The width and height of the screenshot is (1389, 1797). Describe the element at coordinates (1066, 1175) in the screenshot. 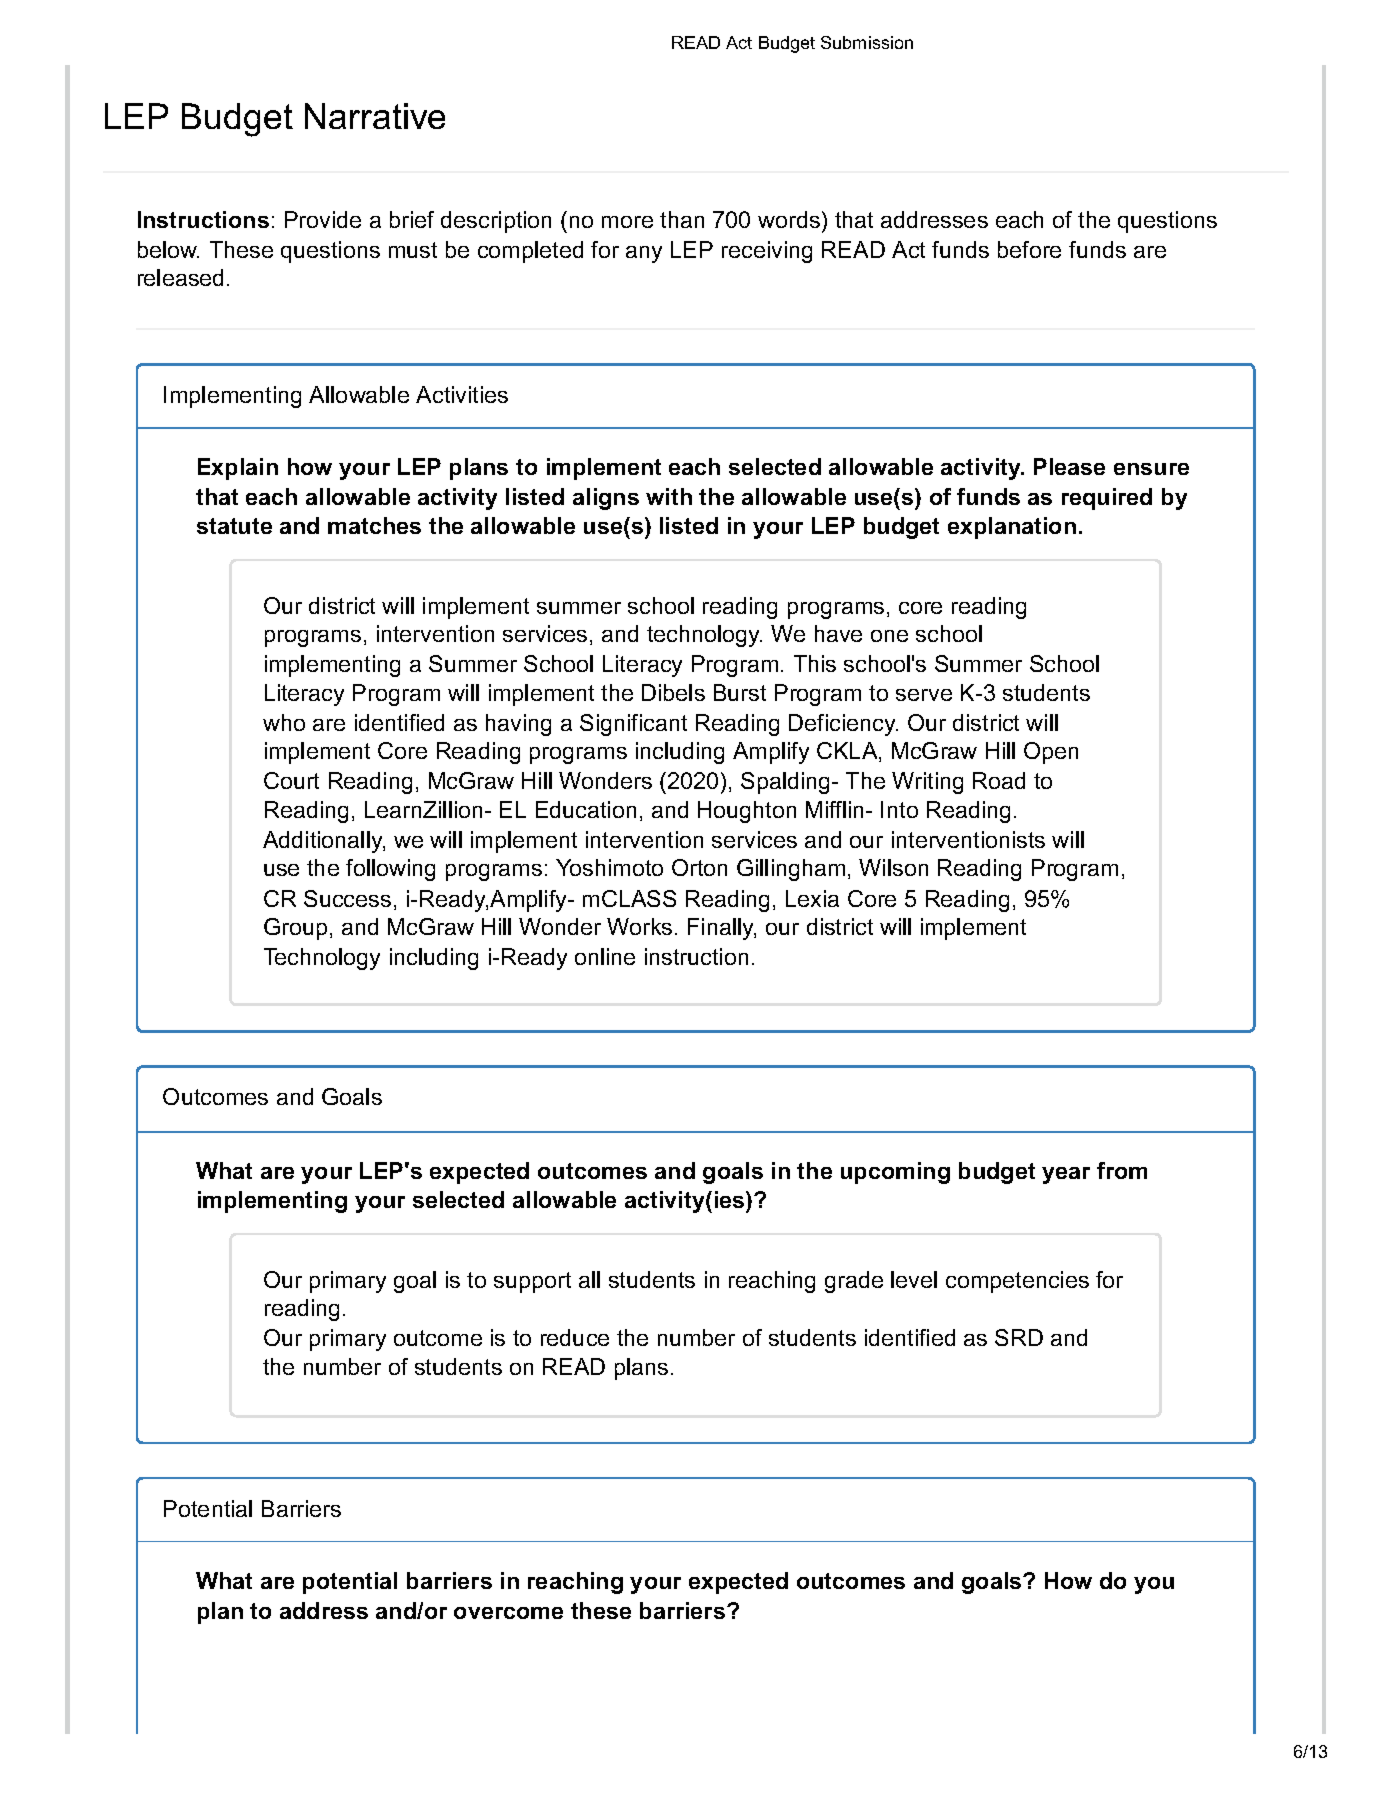

I see `year` at that location.
